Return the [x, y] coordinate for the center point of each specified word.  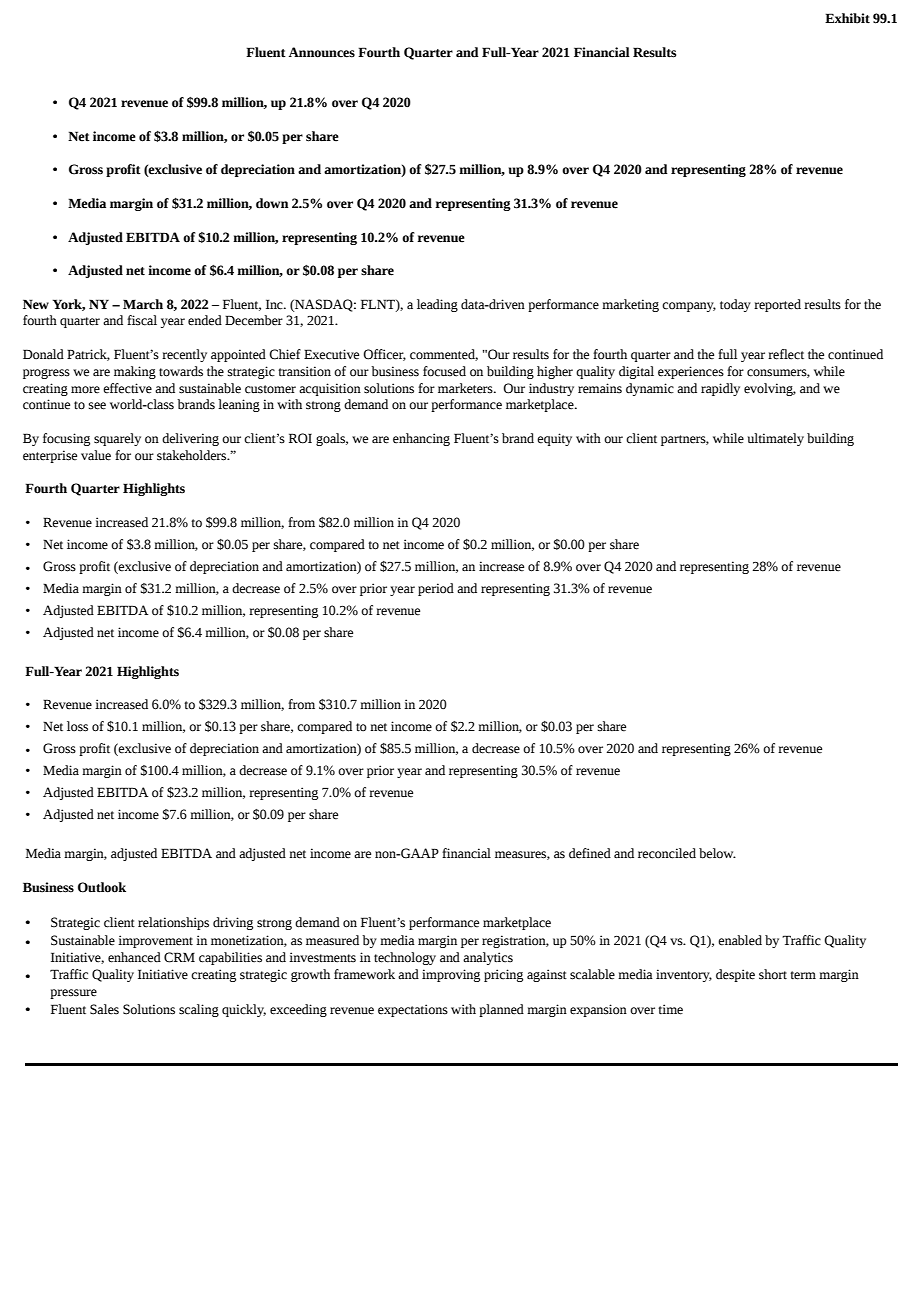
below [717, 853]
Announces [322, 52]
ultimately [776, 439]
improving [451, 975]
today [735, 305]
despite [735, 975]
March [143, 304]
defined [590, 853]
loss [77, 726]
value [96, 455]
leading [437, 305]
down [272, 203]
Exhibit [847, 18]
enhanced [134, 957]
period [436, 589]
